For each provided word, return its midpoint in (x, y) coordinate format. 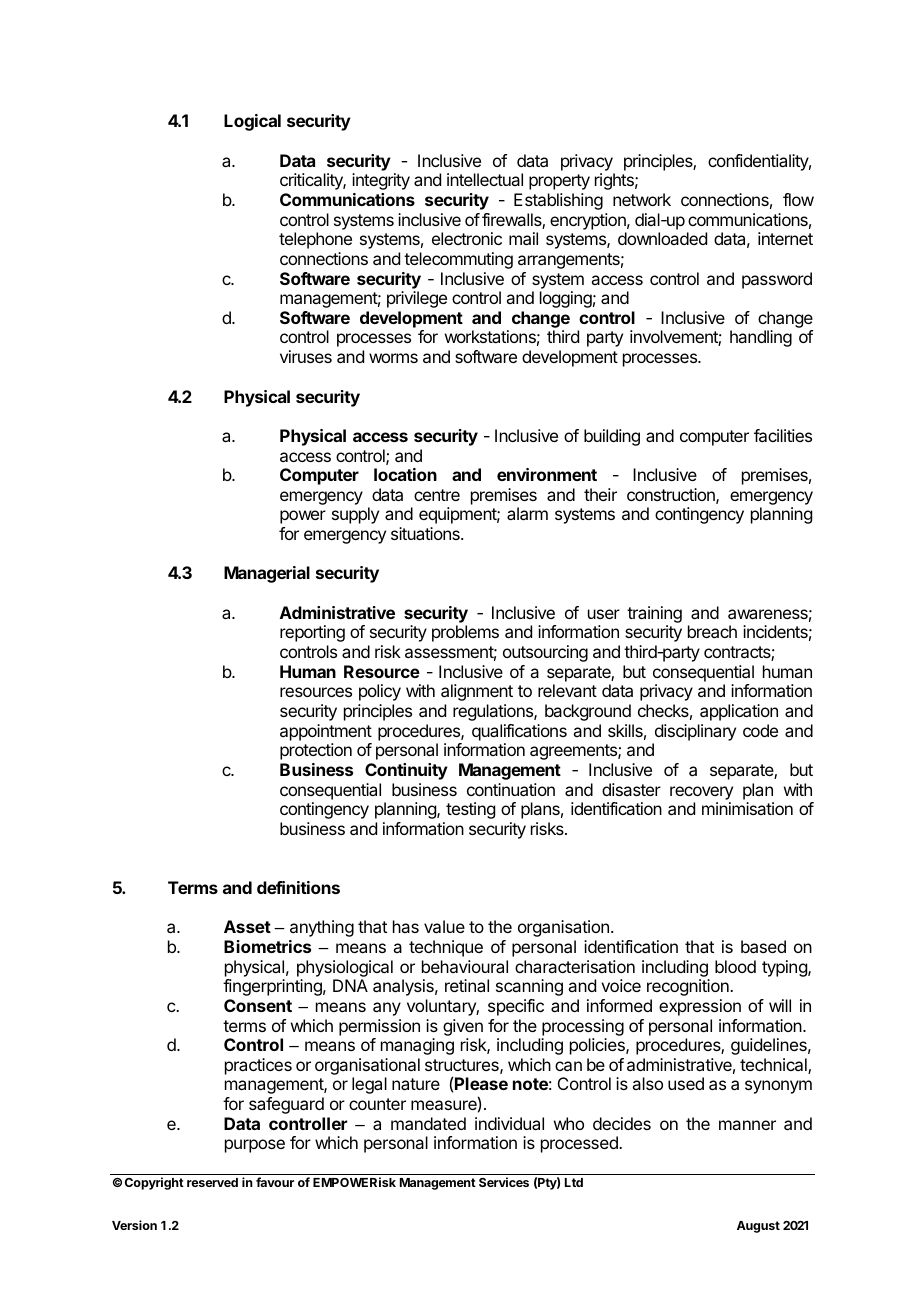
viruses (306, 356)
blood (735, 966)
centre (437, 495)
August (758, 1227)
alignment (477, 692)
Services (504, 1182)
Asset (247, 926)
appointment (326, 732)
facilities (783, 435)
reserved (212, 1182)
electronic (467, 238)
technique (446, 948)
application (739, 712)
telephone (315, 240)
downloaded (662, 238)
